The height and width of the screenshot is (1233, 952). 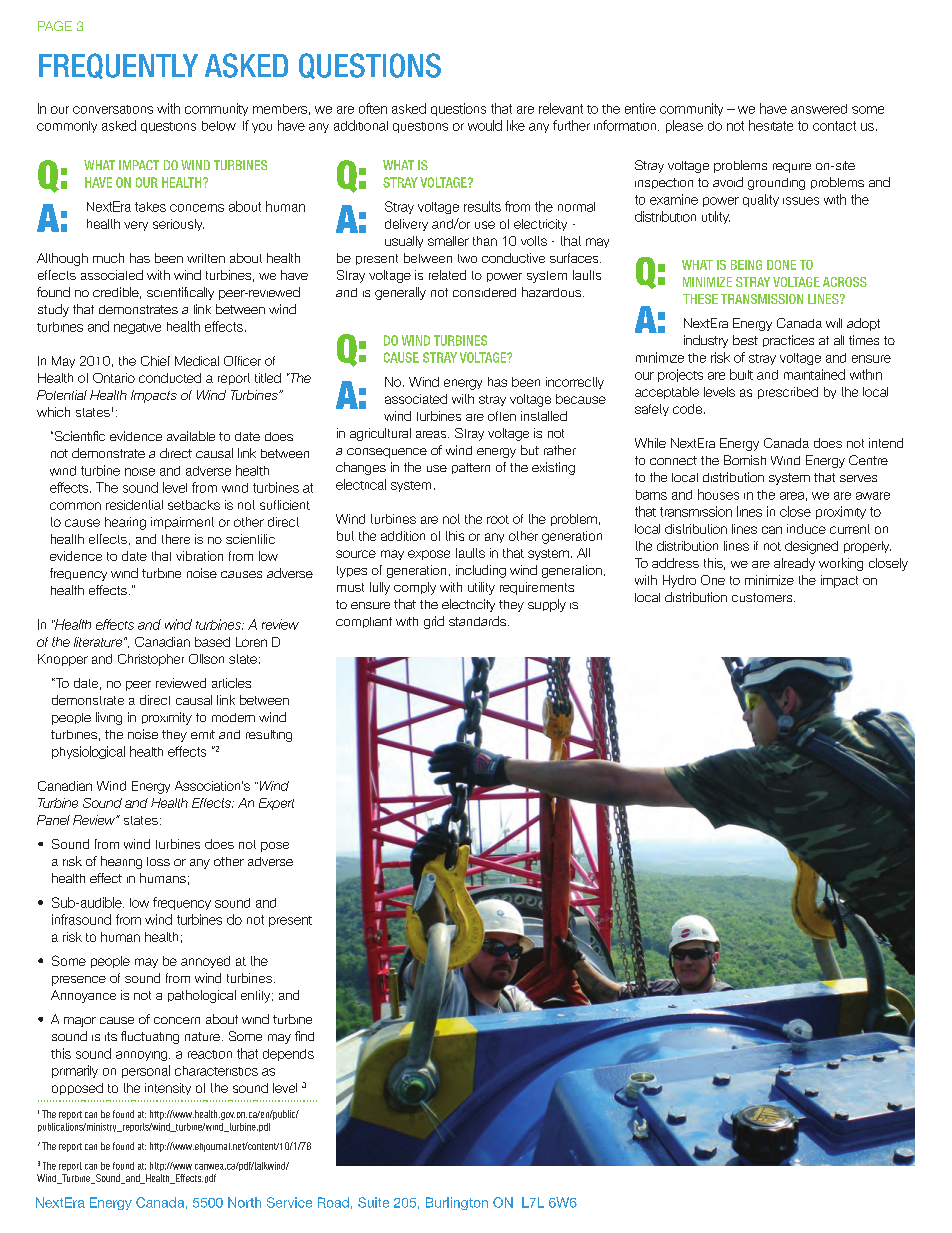 I want to click on answered, so click(x=819, y=109).
